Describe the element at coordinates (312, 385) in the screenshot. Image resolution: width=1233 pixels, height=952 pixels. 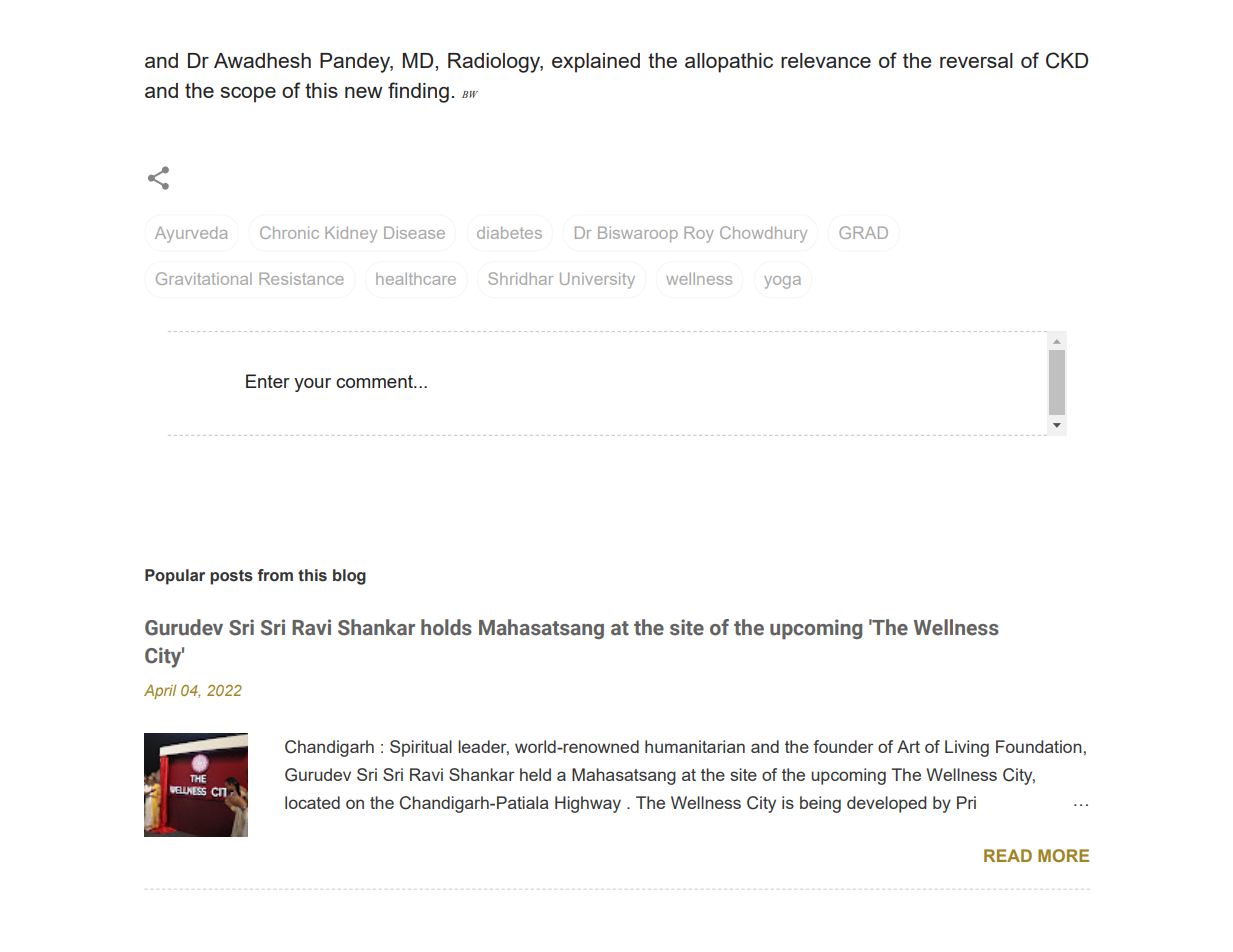
I see `your` at that location.
